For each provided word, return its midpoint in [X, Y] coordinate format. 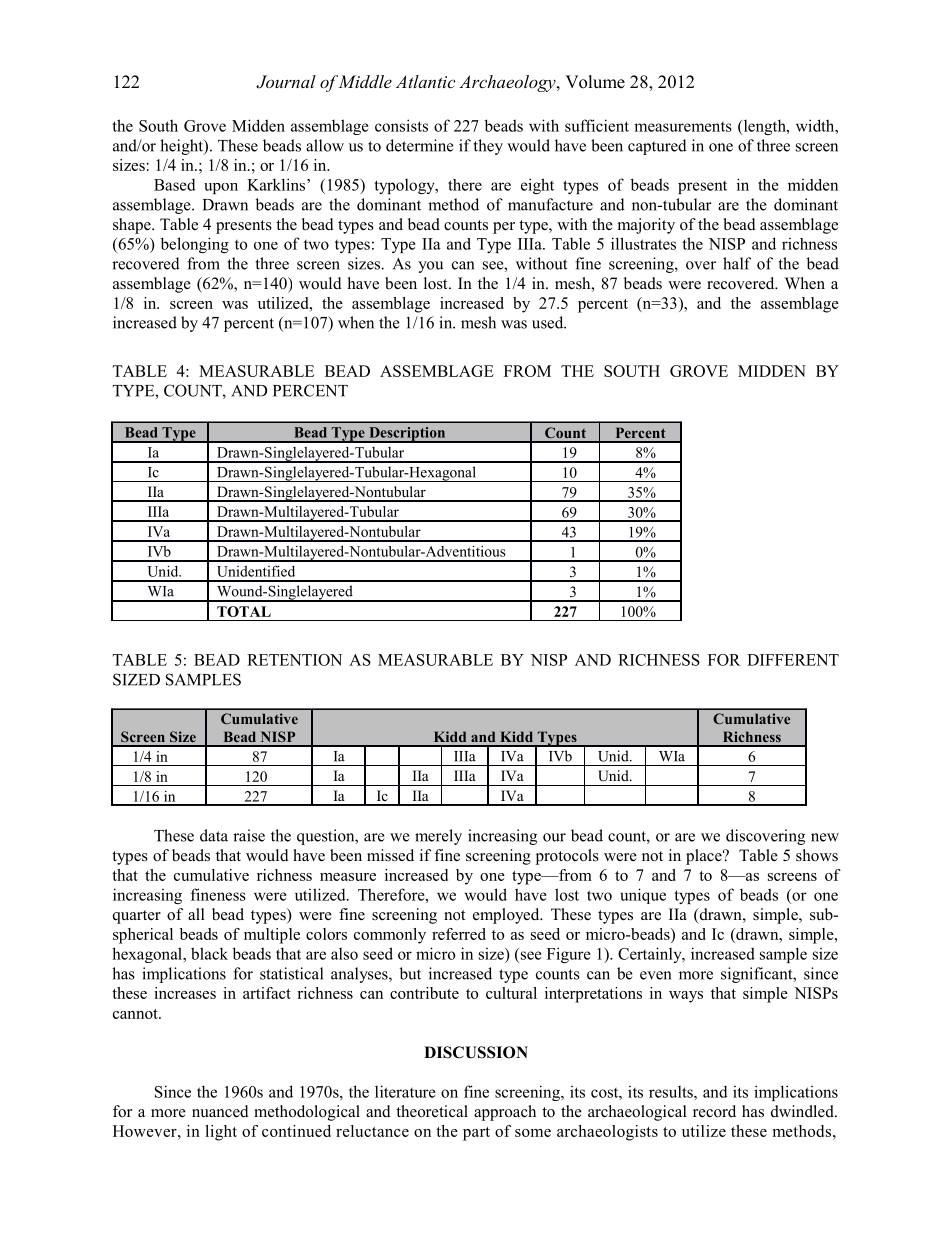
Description [407, 435]
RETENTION [294, 660]
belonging [195, 245]
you [430, 267]
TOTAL [244, 611]
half [737, 263]
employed [507, 916]
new [825, 837]
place [705, 857]
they [488, 147]
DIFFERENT [793, 660]
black [209, 953]
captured [657, 147]
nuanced [220, 1111]
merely [438, 837]
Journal [286, 82]
